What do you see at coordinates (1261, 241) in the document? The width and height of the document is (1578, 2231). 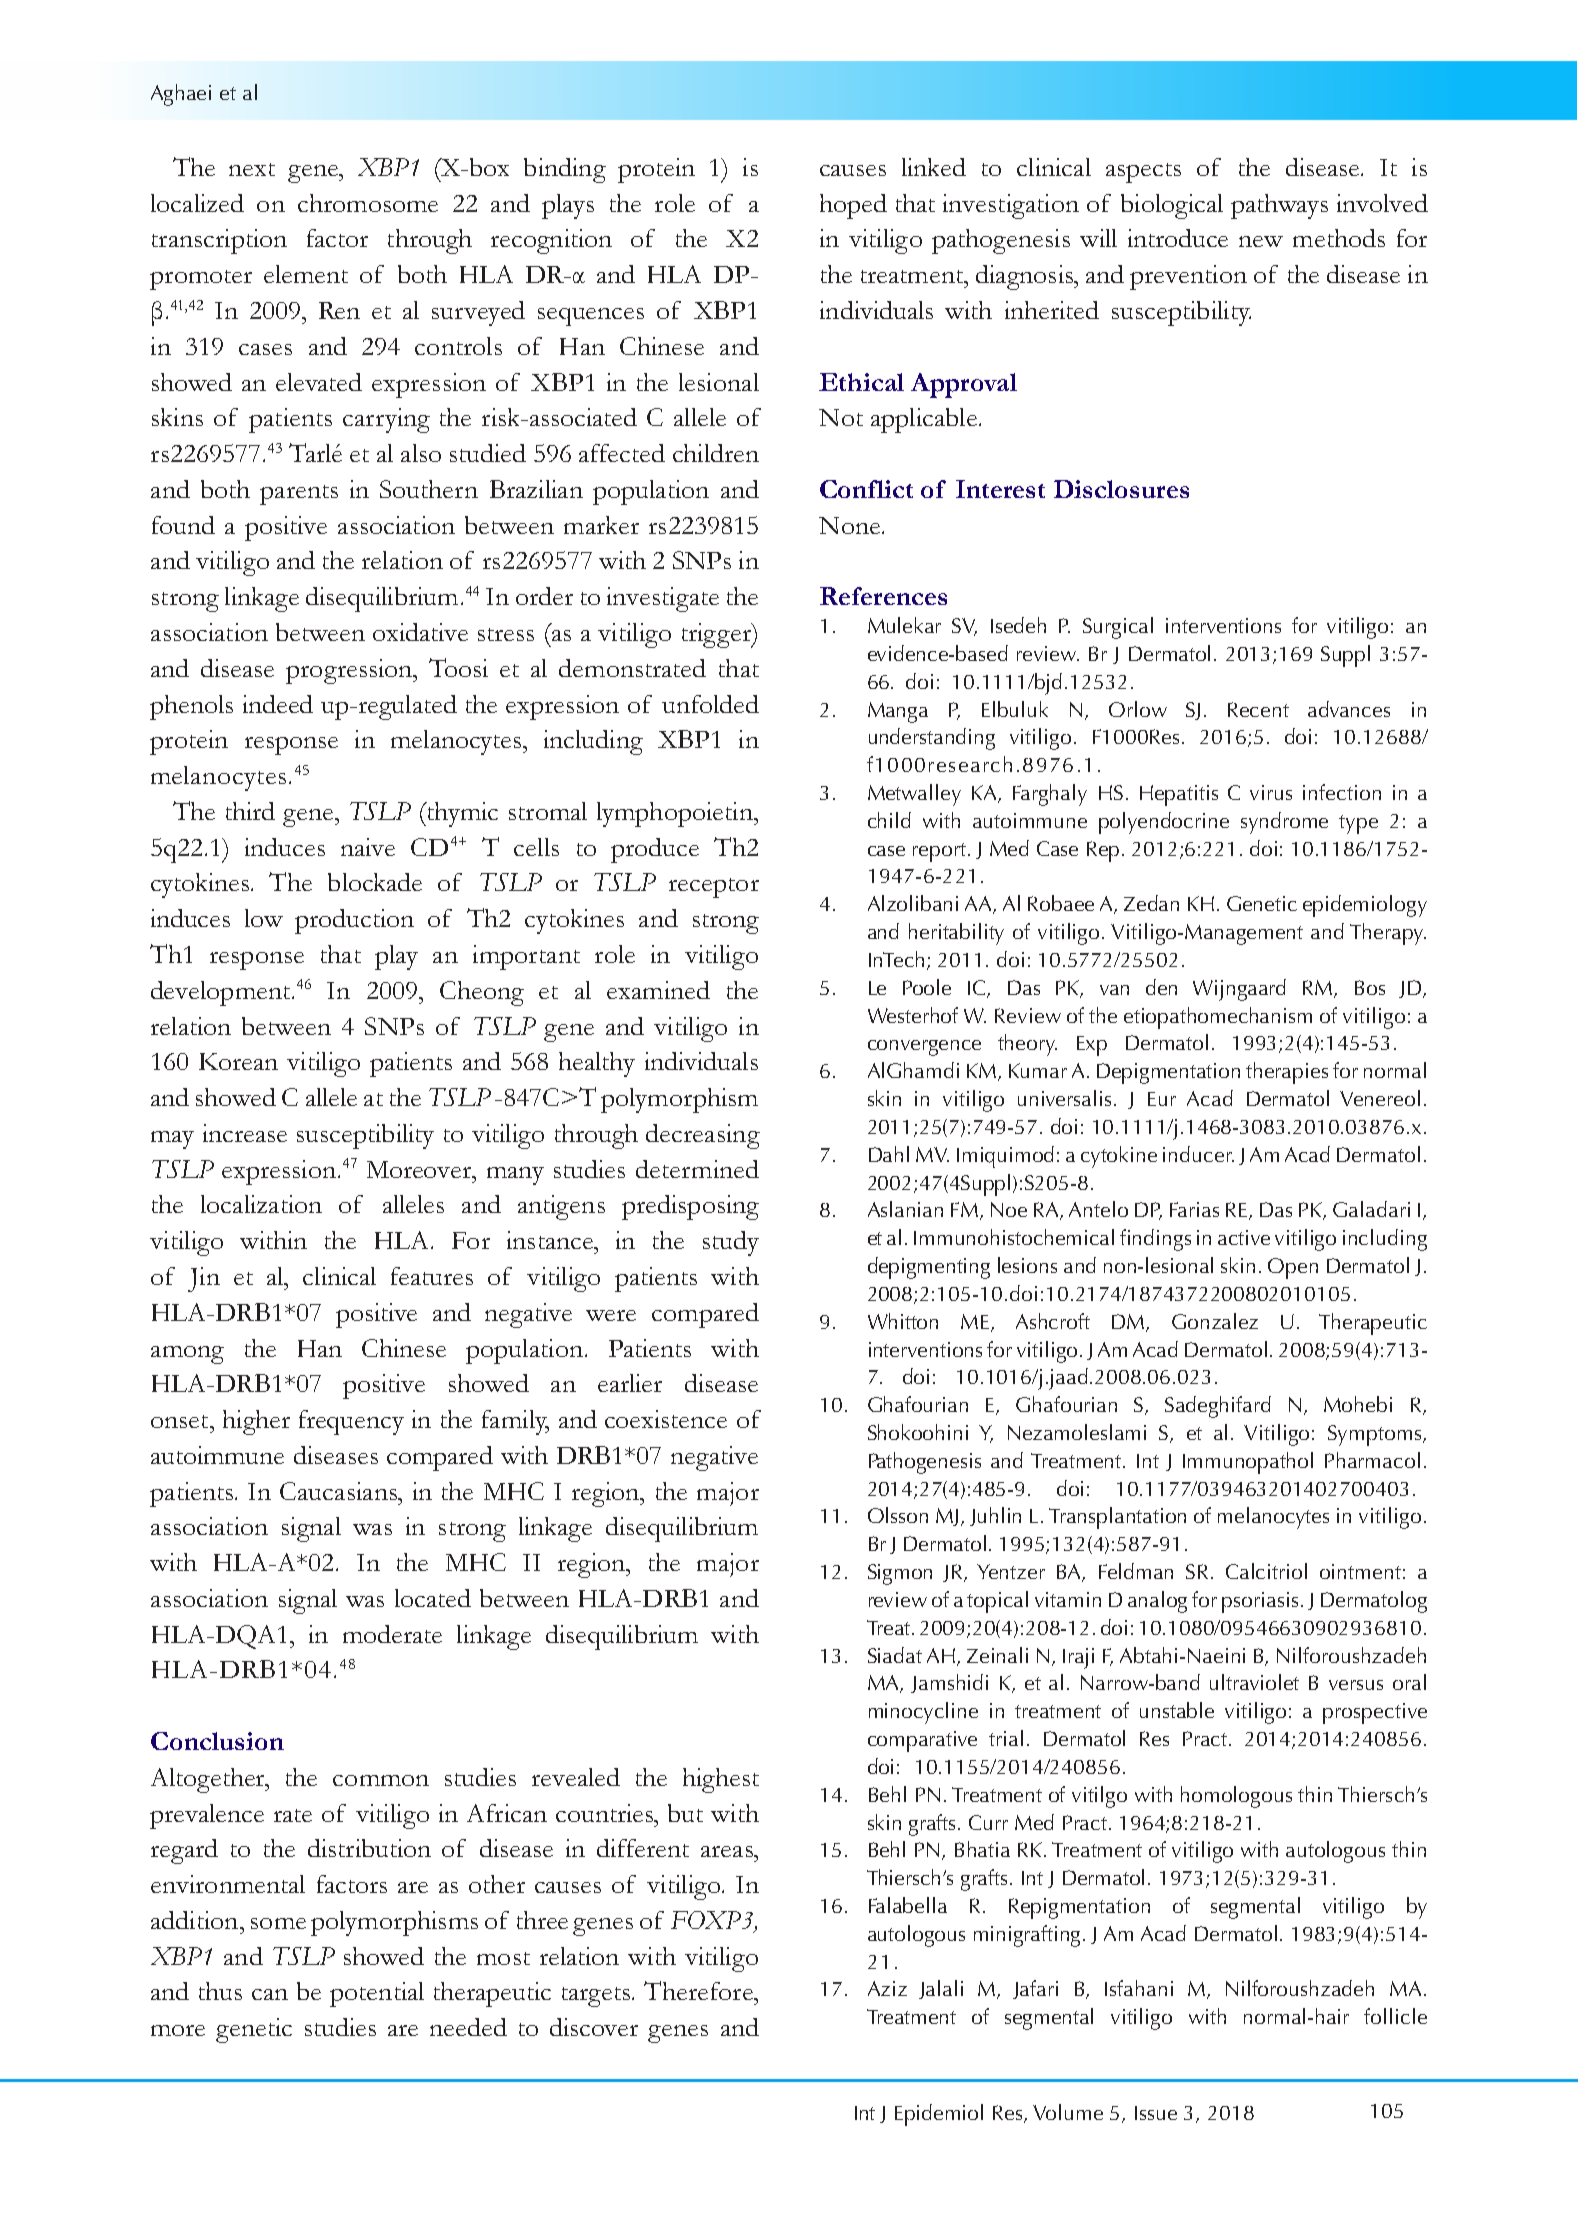 I see `new` at bounding box center [1261, 241].
